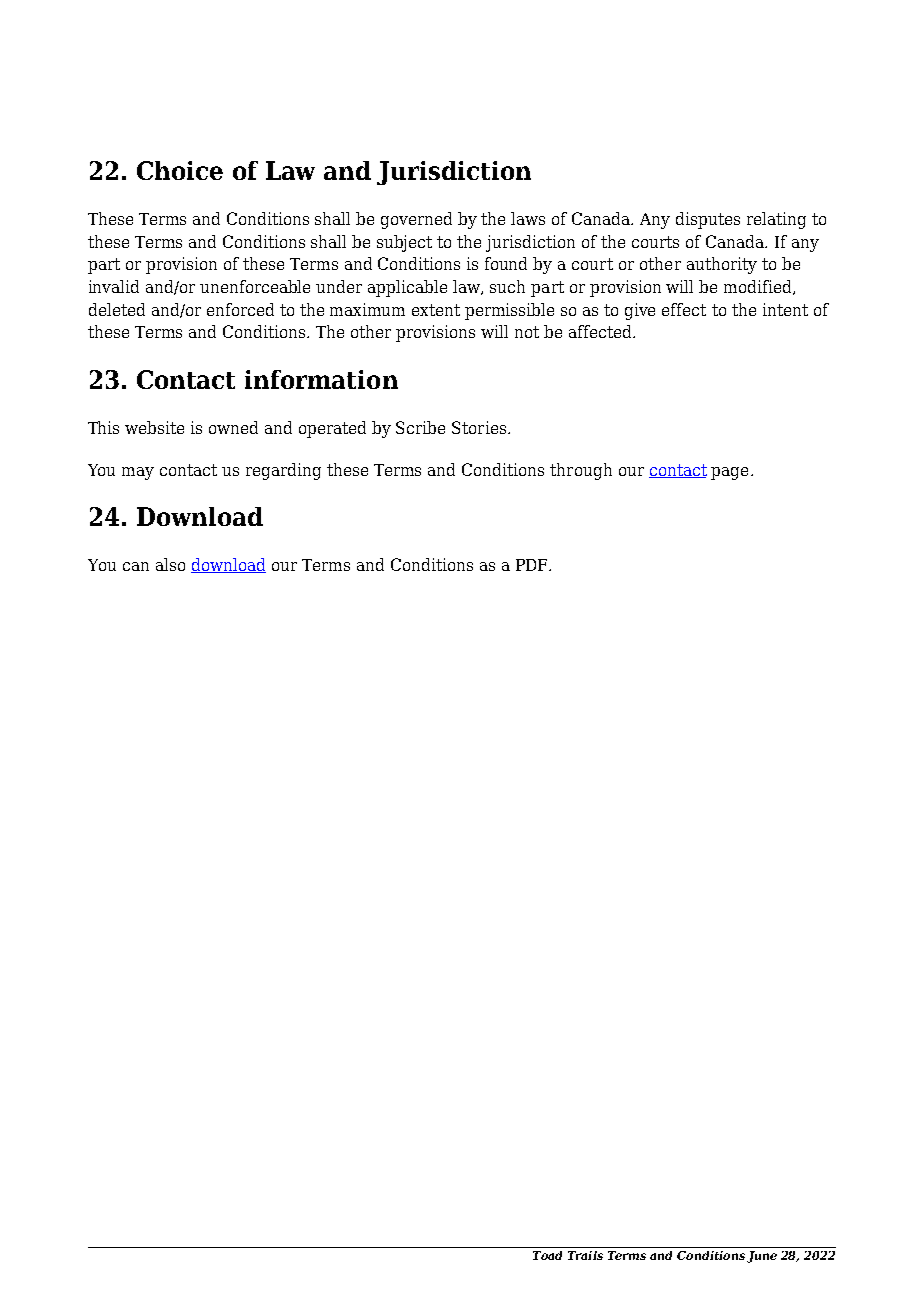 Image resolution: width=924 pixels, height=1308 pixels. What do you see at coordinates (170, 564) in the document?
I see `also` at bounding box center [170, 564].
